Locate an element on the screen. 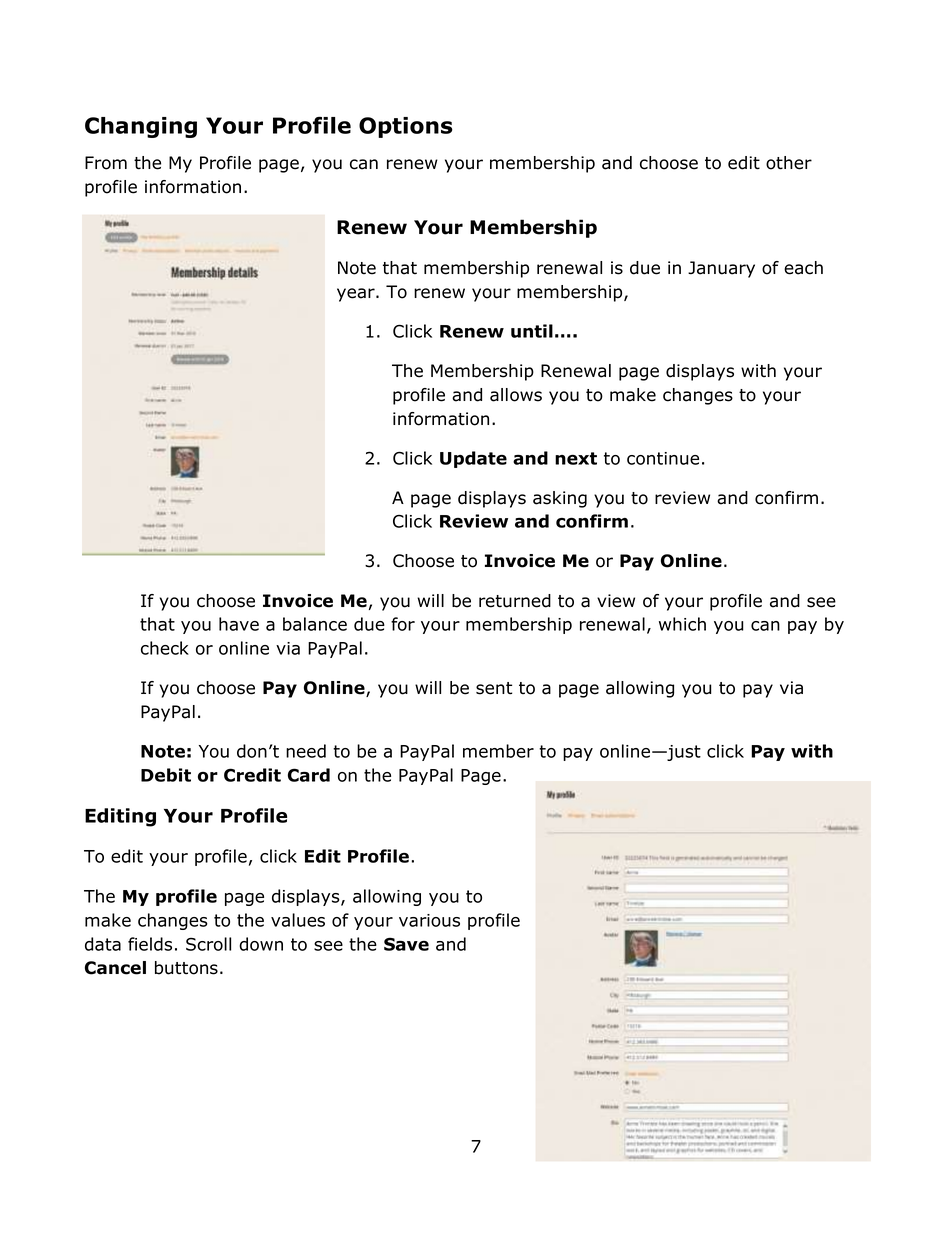 Image resolution: width=952 pixels, height=1233 pixels. other is located at coordinates (789, 163).
